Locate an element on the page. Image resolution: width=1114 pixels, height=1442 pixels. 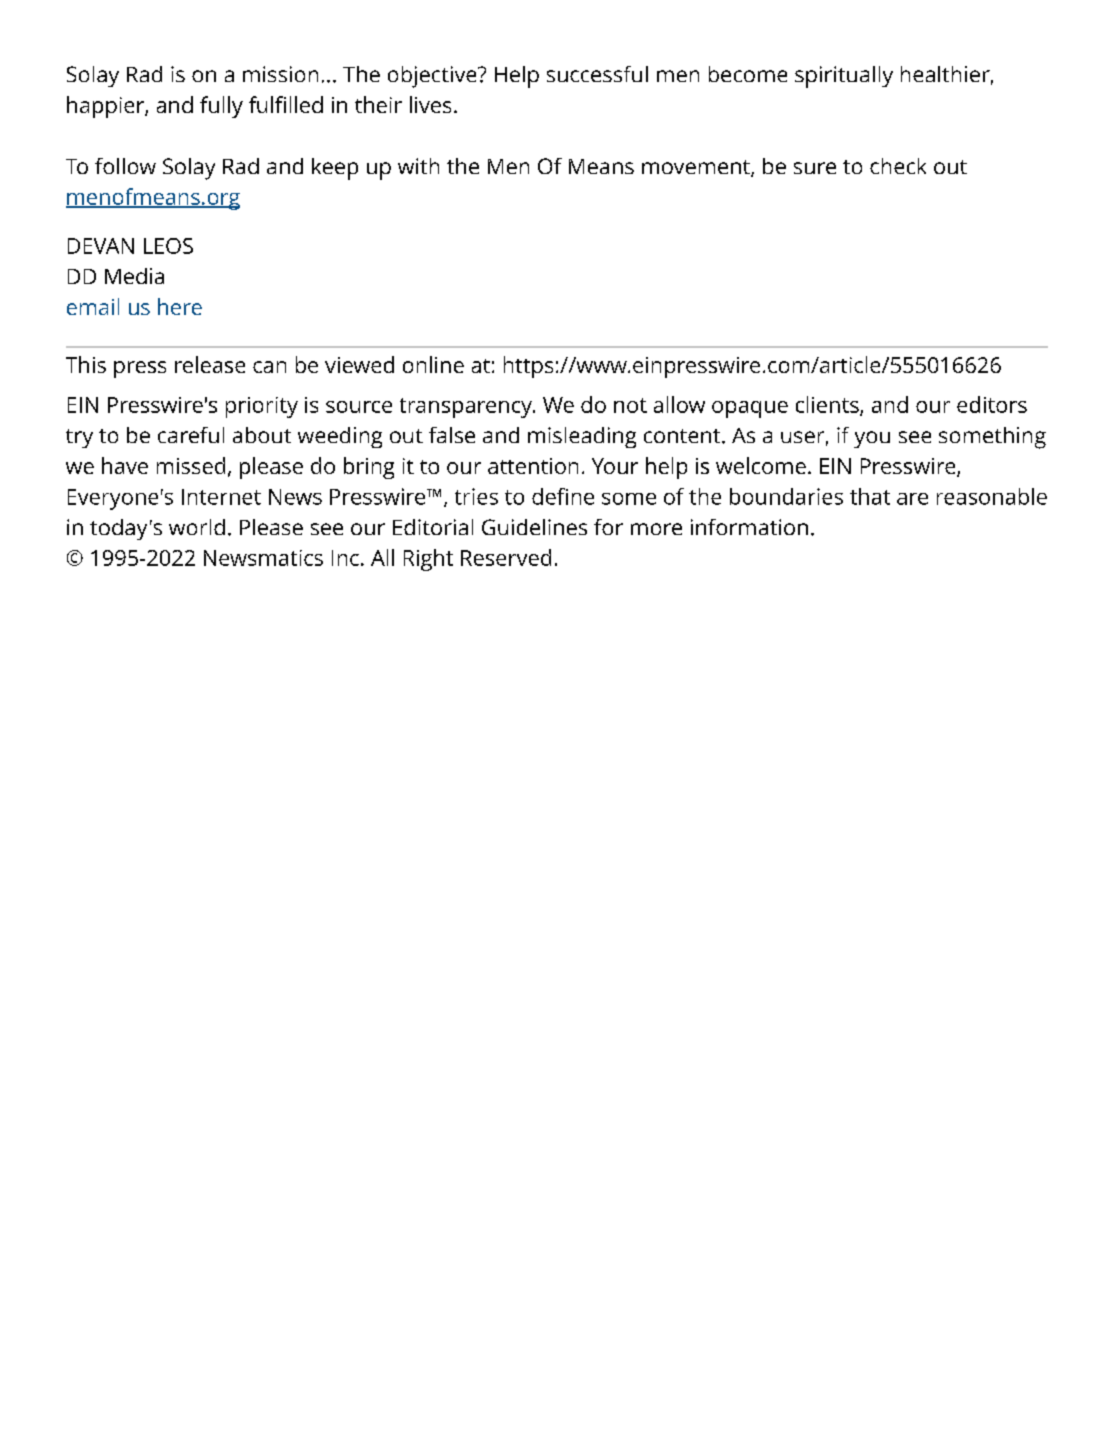
Reserved is located at coordinates (506, 557).
